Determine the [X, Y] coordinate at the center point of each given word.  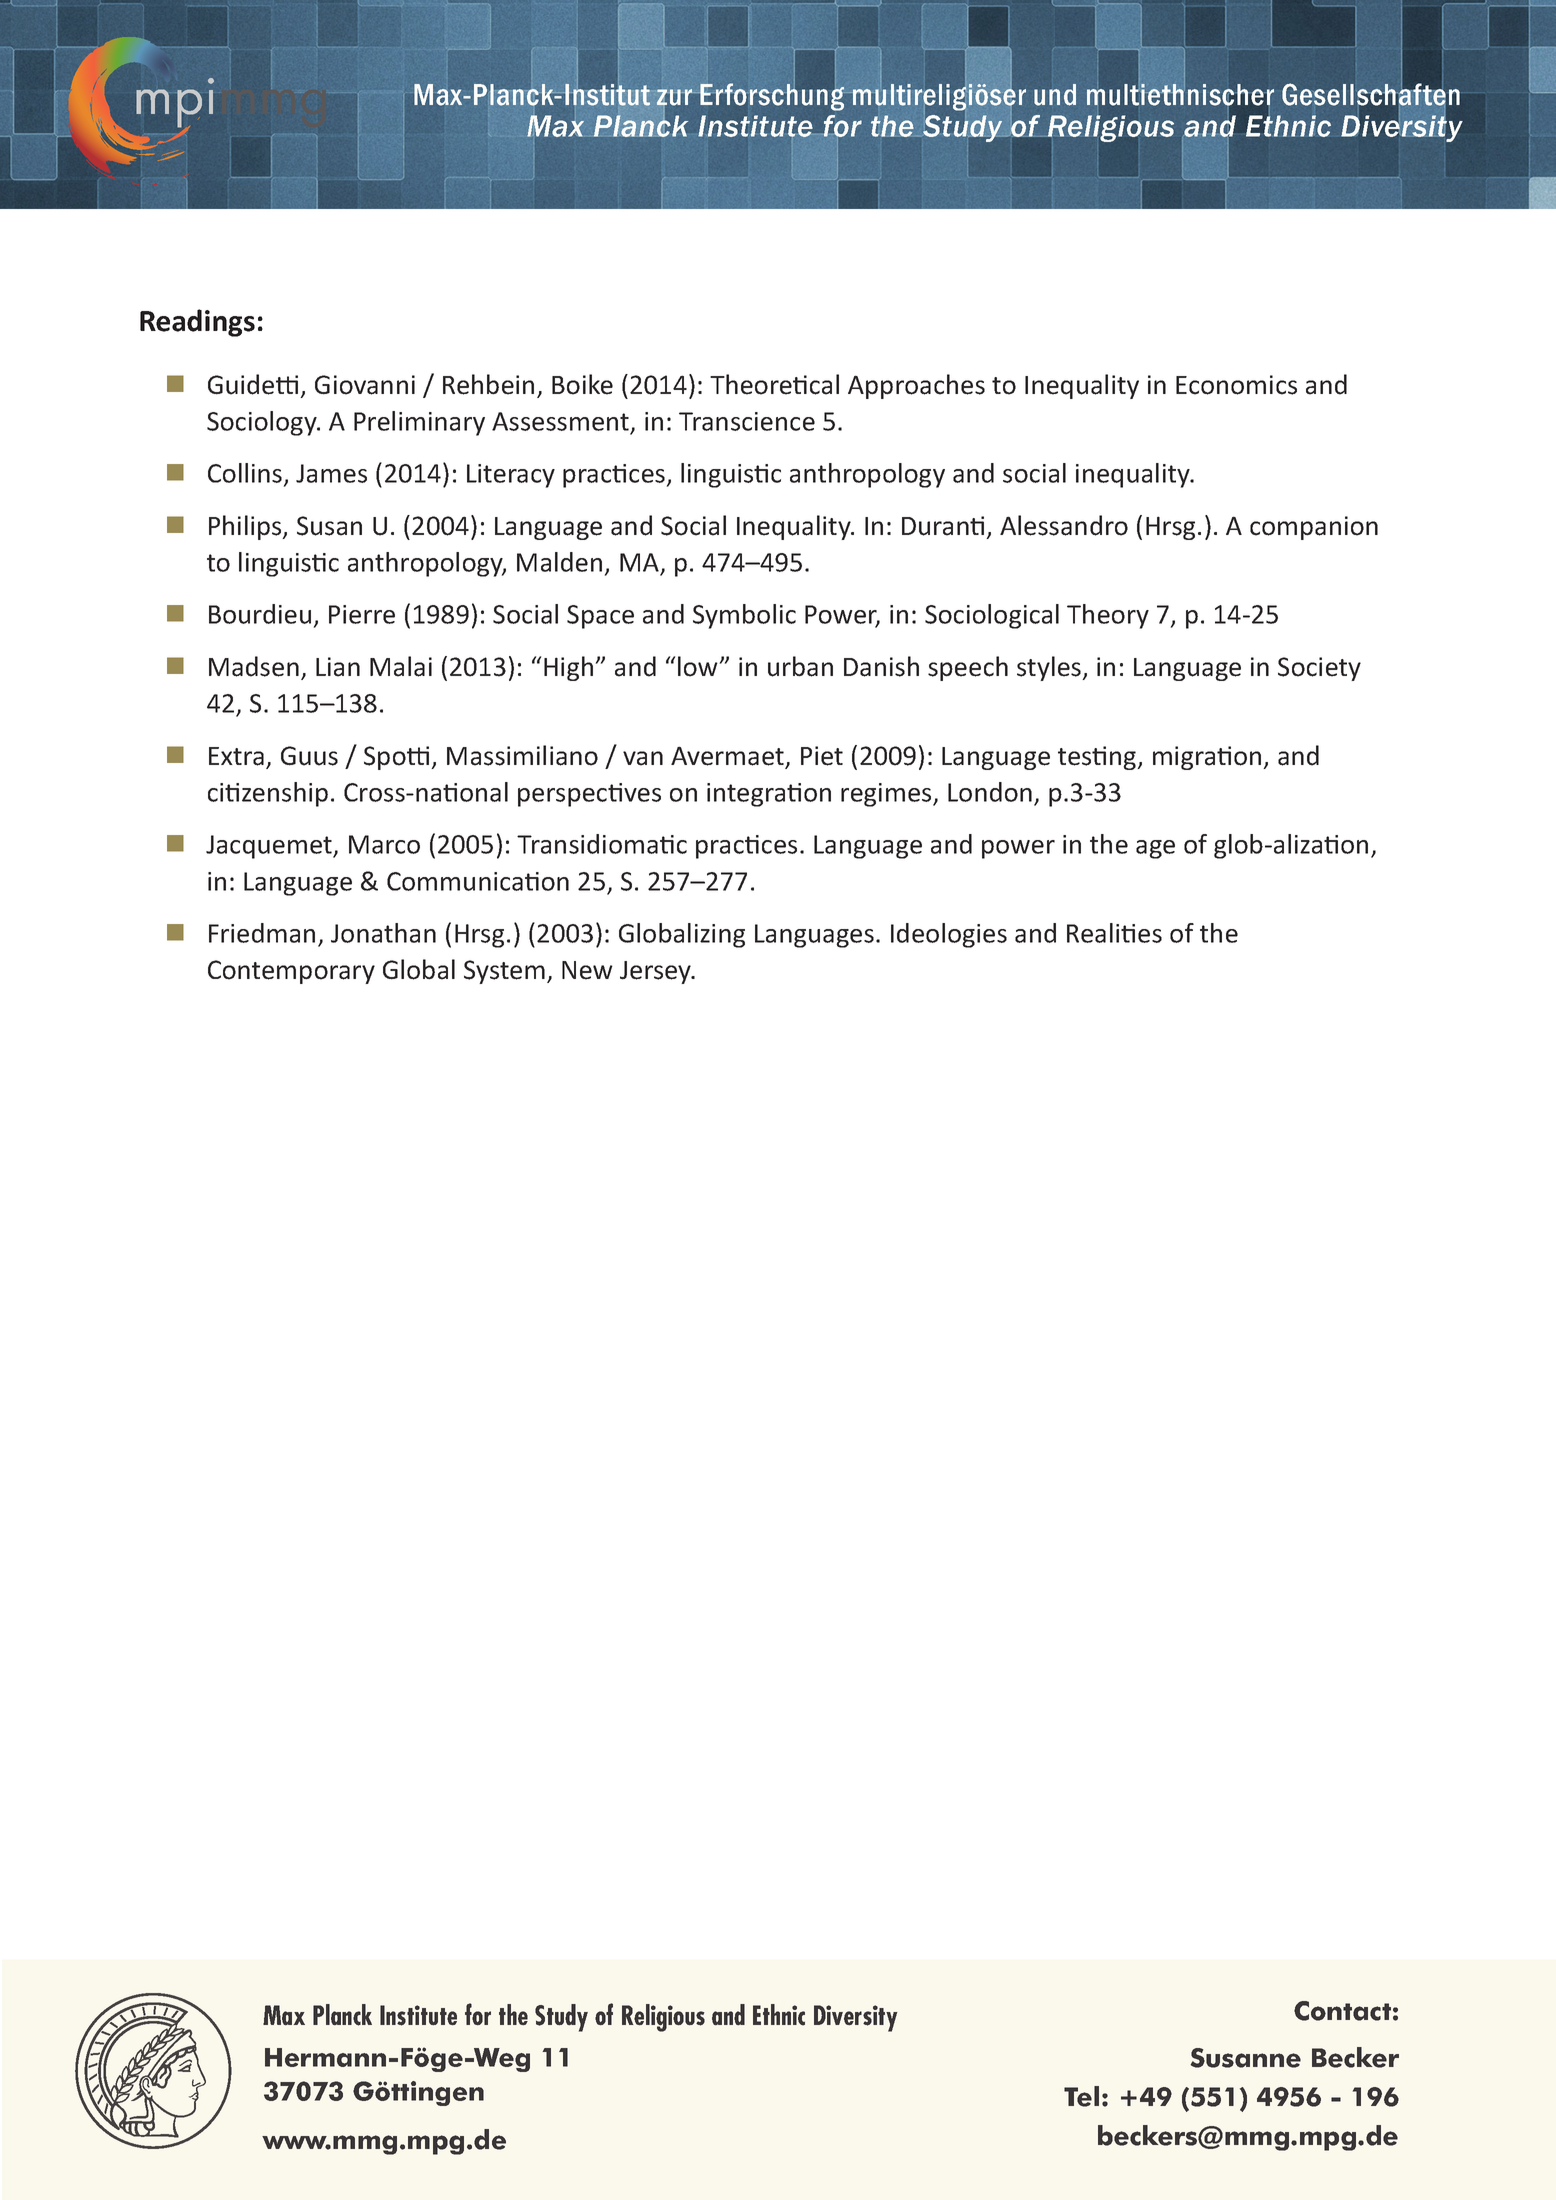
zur [674, 97]
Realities [1114, 933]
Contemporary [291, 972]
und [1055, 95]
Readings [197, 323]
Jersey [656, 972]
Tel [1081, 2096]
